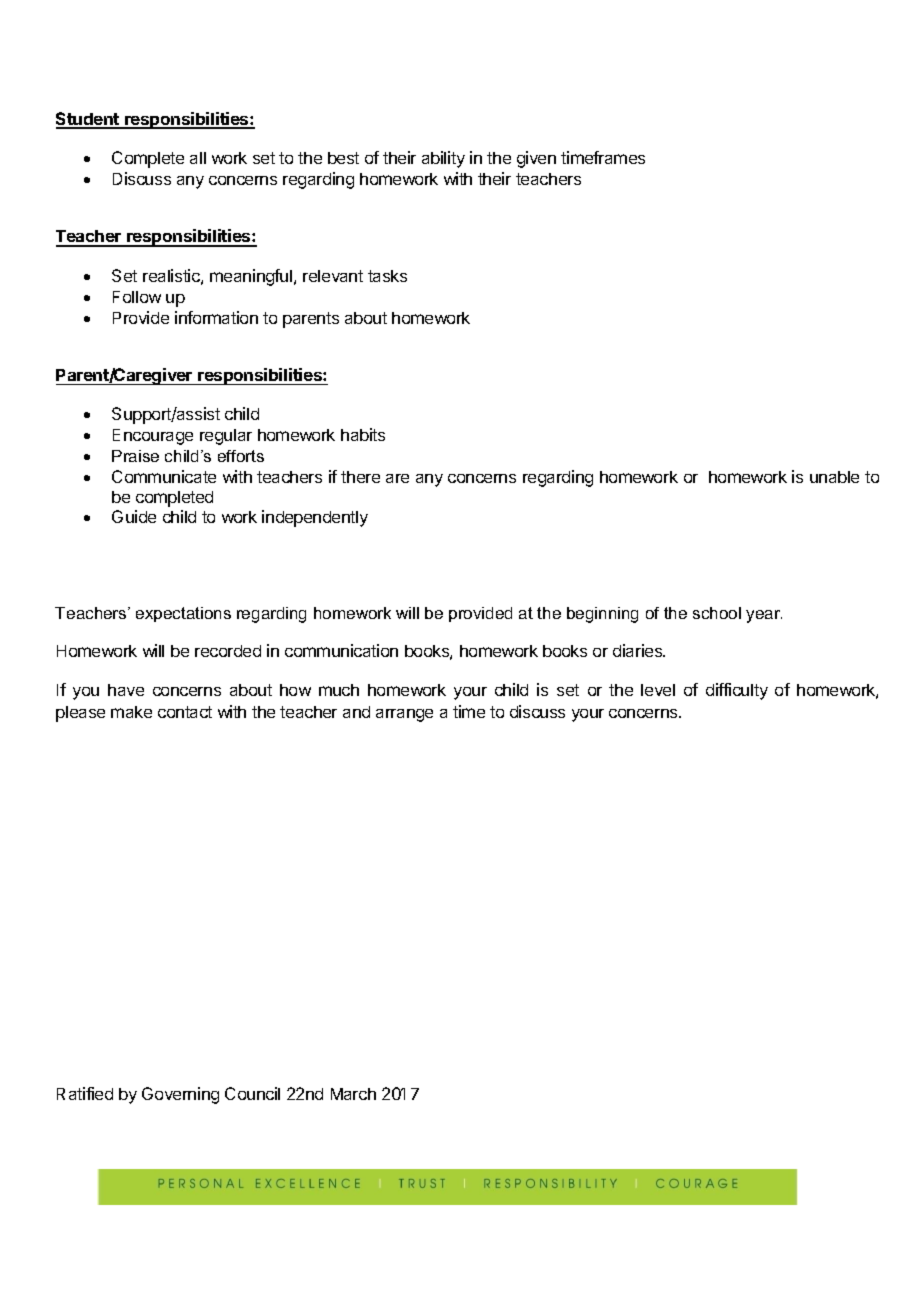  What do you see at coordinates (198, 158) in the screenshot?
I see `all` at bounding box center [198, 158].
